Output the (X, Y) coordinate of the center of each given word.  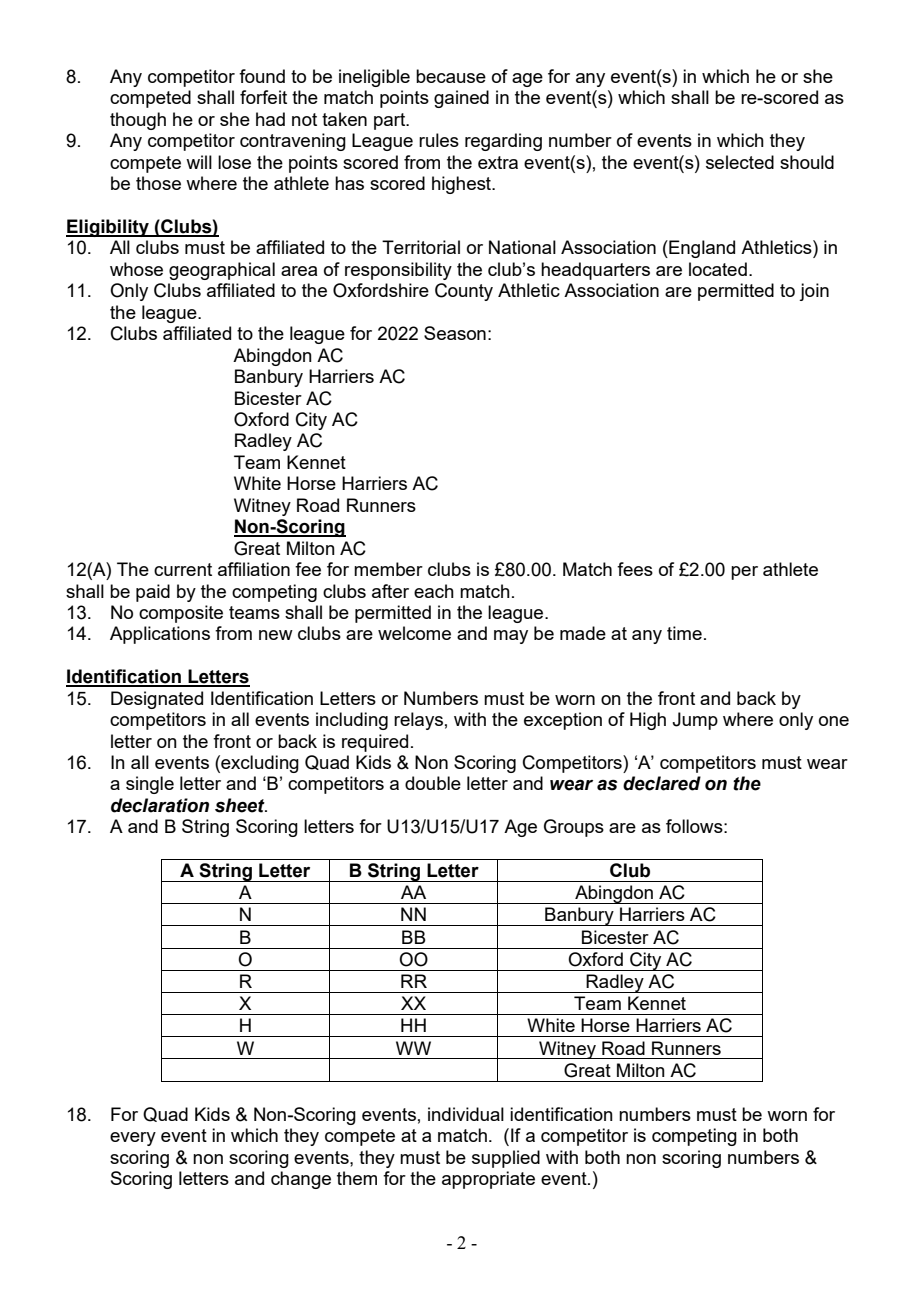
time (684, 633)
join (814, 292)
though (138, 121)
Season (455, 333)
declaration (160, 805)
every (133, 1139)
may (511, 637)
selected (740, 162)
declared (662, 783)
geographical (222, 271)
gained (461, 99)
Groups (574, 828)
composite (181, 614)
